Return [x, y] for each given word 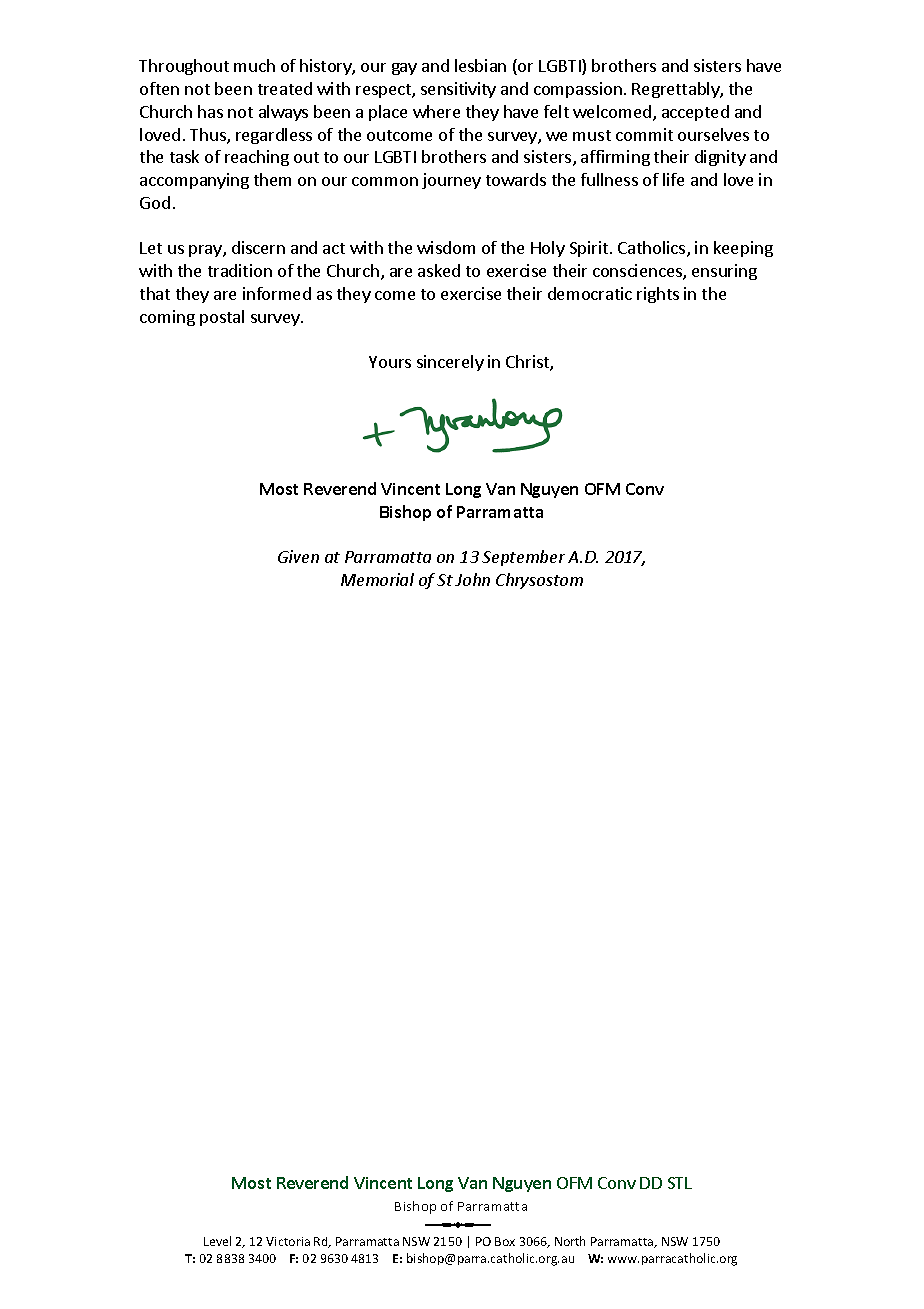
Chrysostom [539, 581]
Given [298, 556]
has [210, 111]
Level [217, 1241]
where [436, 111]
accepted [695, 113]
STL [680, 1183]
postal [222, 318]
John [472, 579]
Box [505, 1241]
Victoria [288, 1241]
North [570, 1241]
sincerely [450, 363]
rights [658, 295]
